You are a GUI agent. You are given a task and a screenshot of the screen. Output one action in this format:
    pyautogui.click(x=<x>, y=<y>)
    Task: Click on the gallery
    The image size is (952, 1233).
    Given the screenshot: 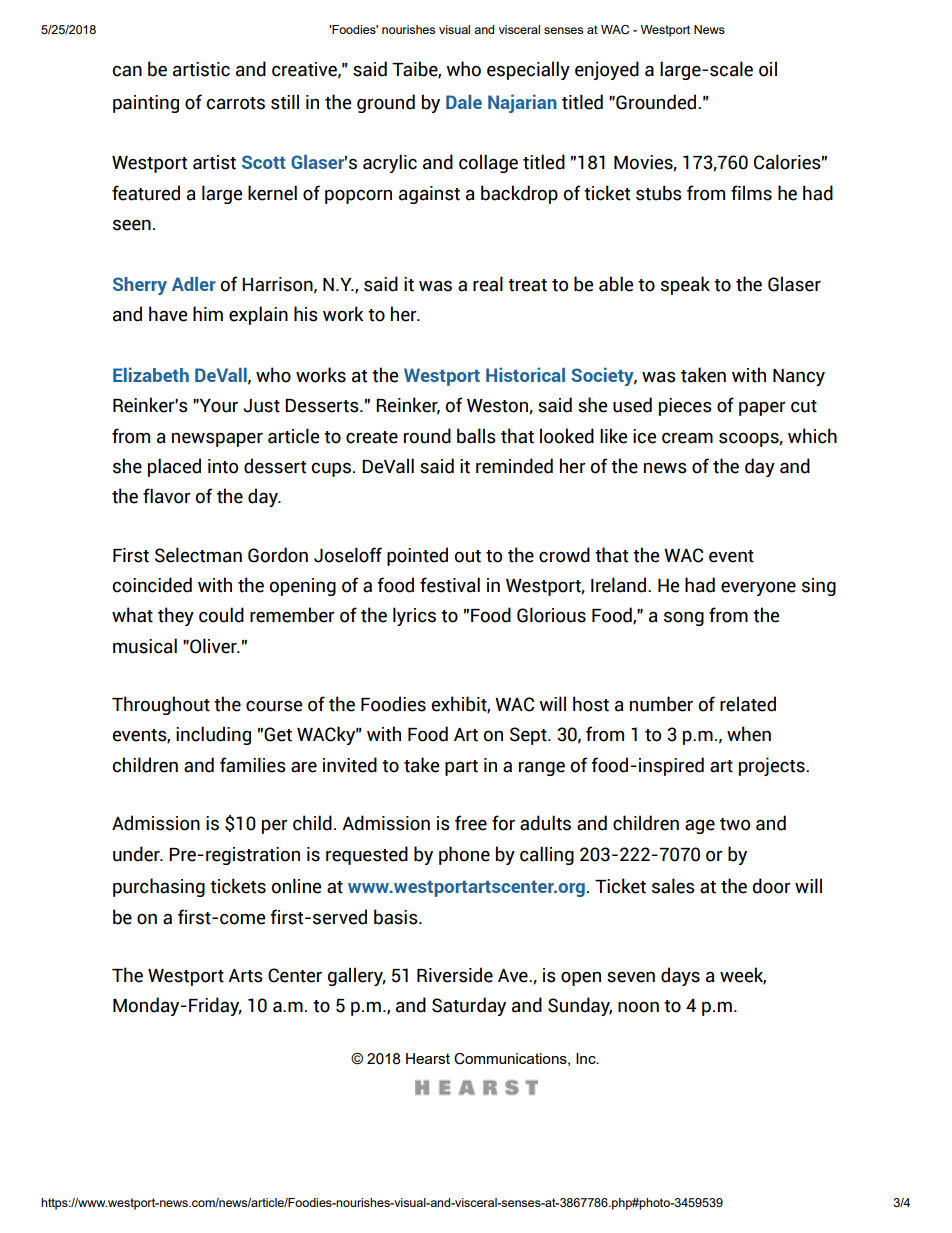 What is the action you would take?
    pyautogui.click(x=357, y=976)
